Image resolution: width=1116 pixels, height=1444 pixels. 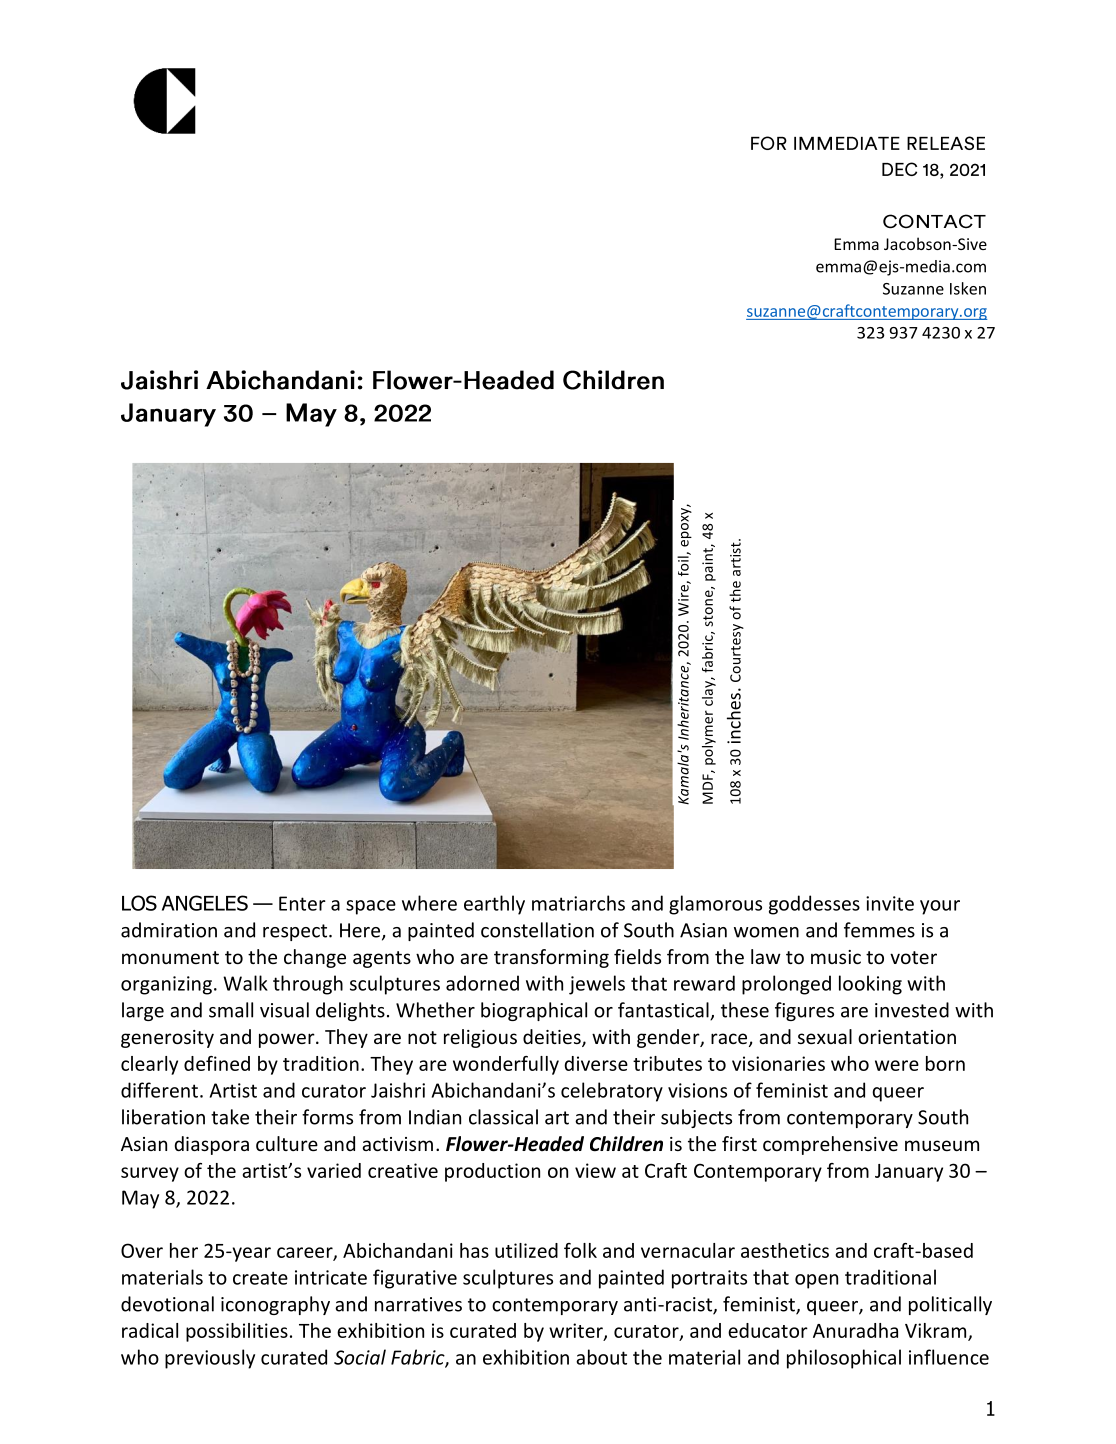 What do you see at coordinates (879, 930) in the document?
I see `femmes` at bounding box center [879, 930].
